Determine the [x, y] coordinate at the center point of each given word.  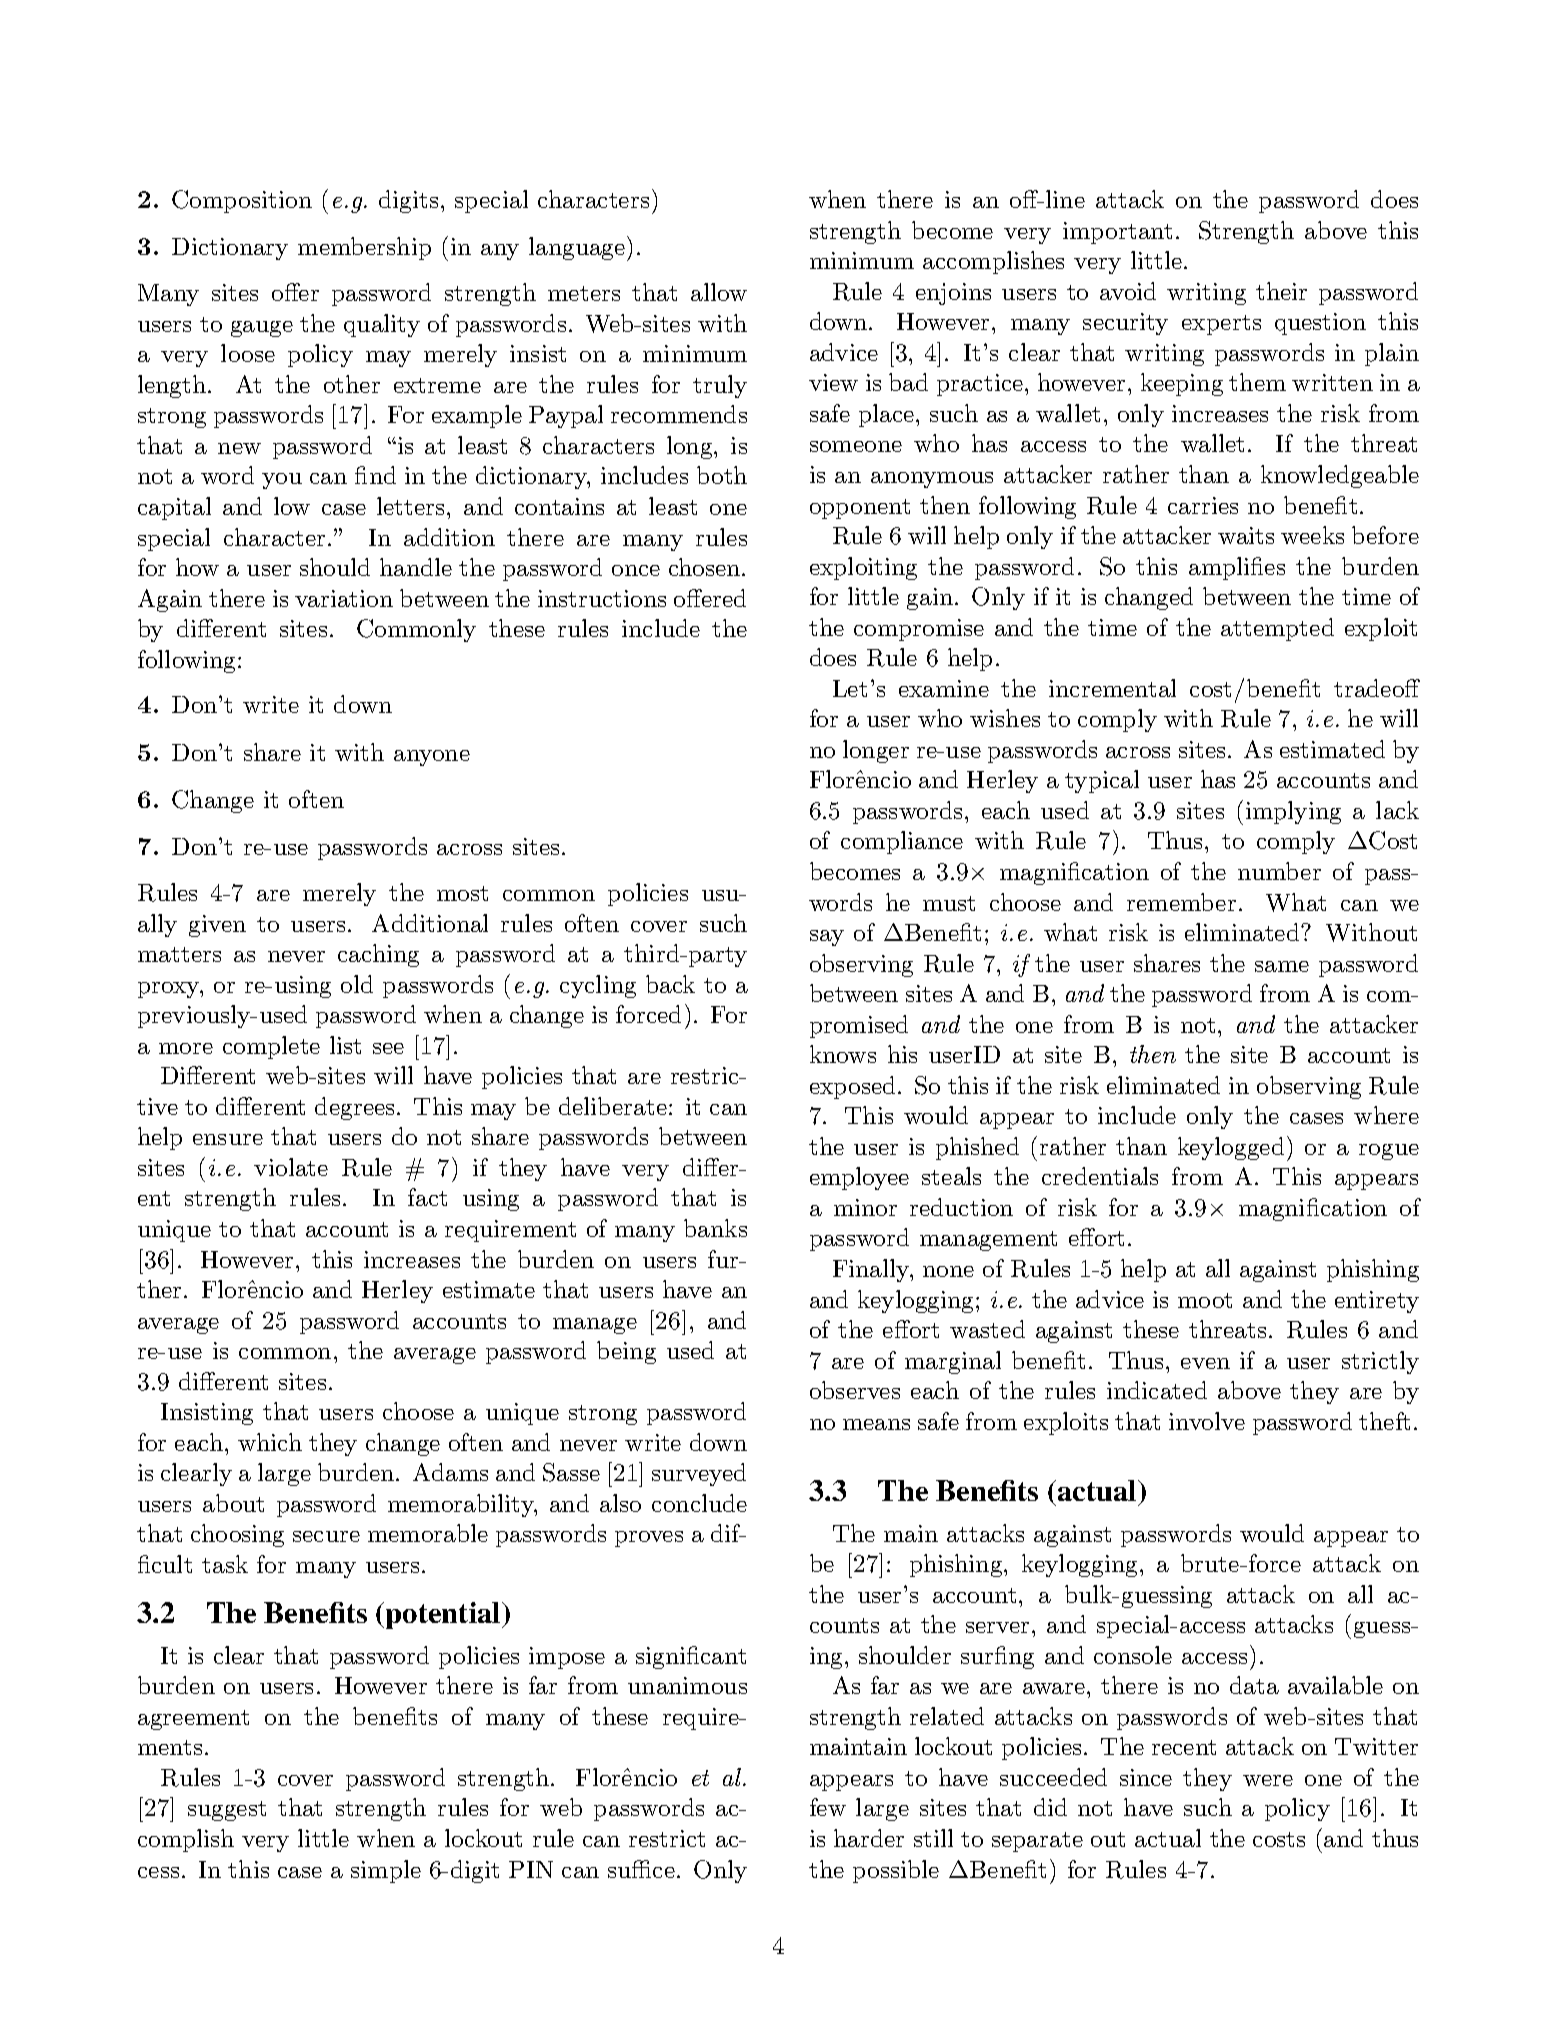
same [1282, 966]
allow [719, 292]
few [828, 1807]
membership [364, 248]
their [1281, 291]
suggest [227, 1811]
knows [843, 1054]
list [345, 1045]
